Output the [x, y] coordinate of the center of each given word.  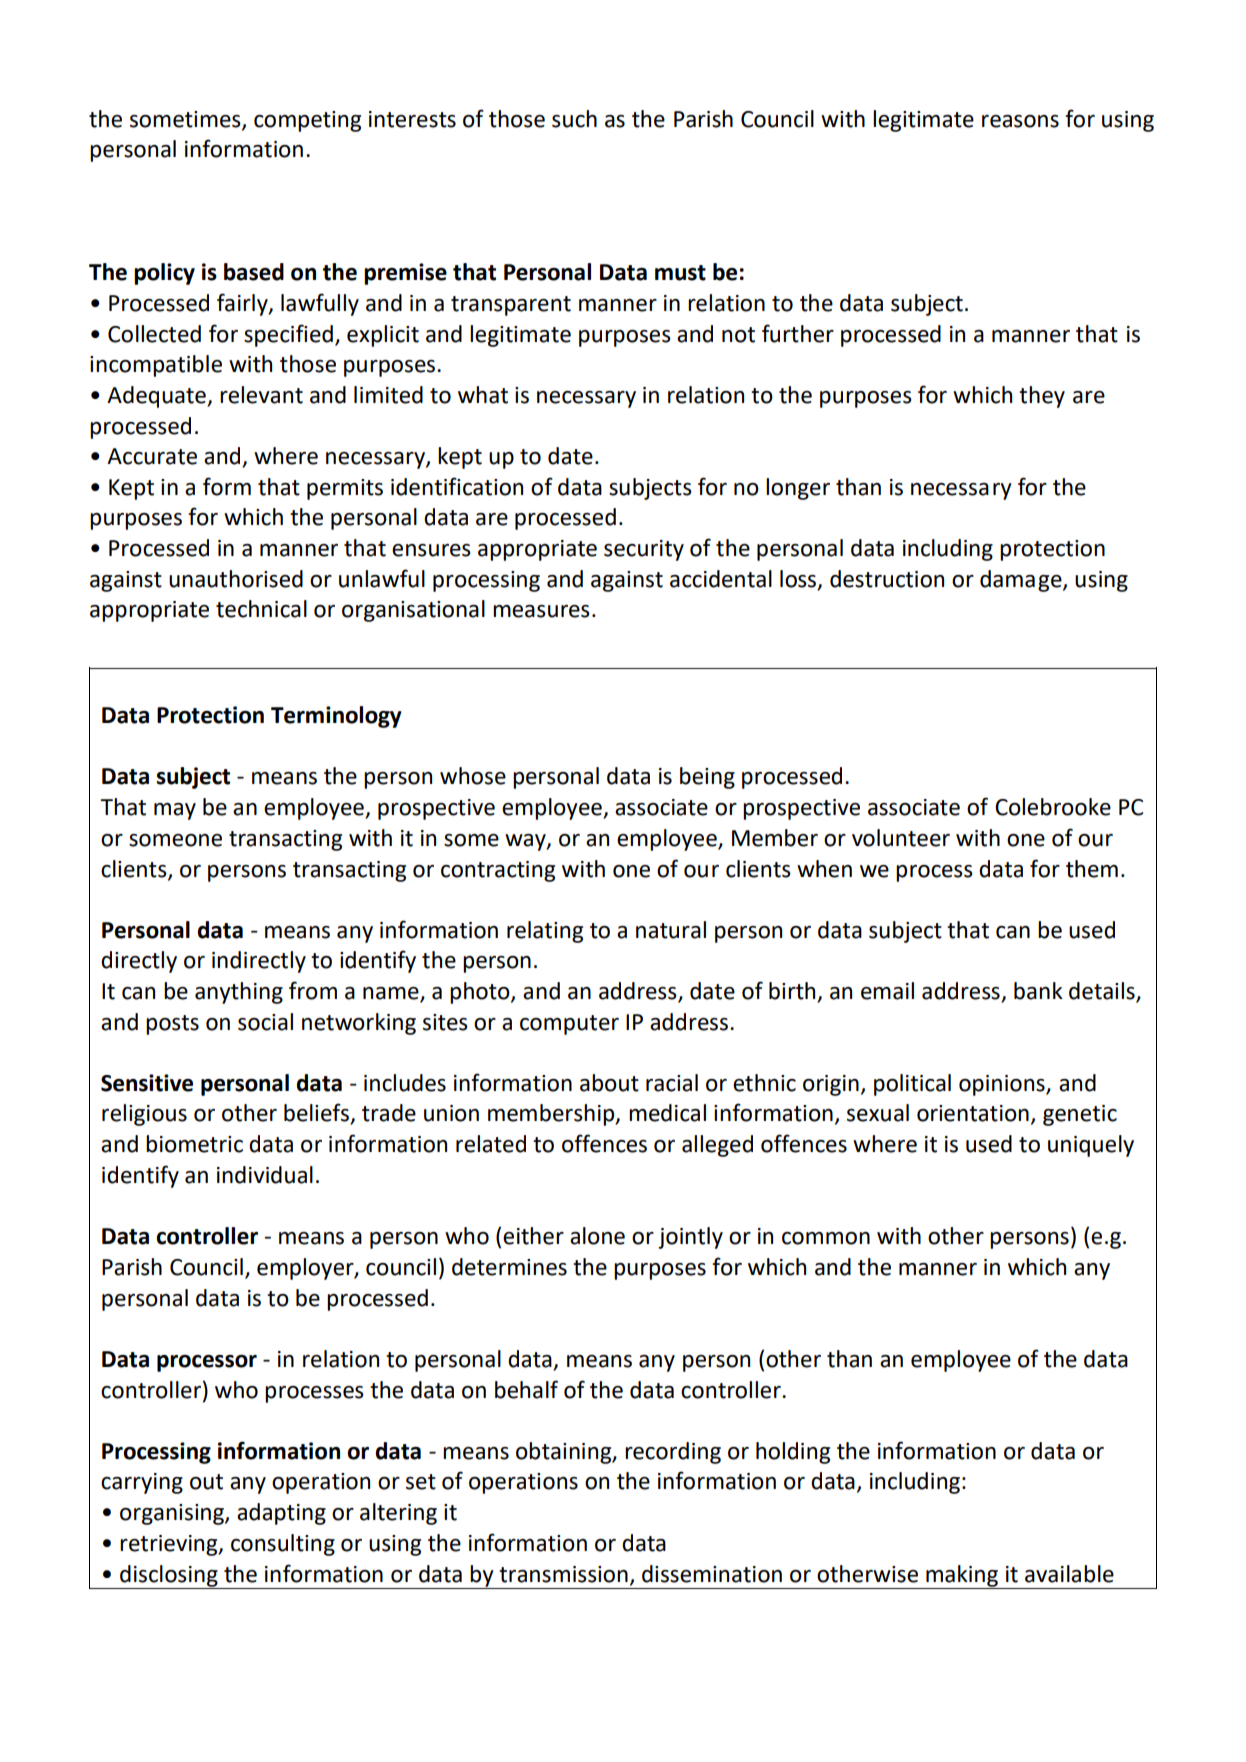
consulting [283, 1545]
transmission [563, 1574]
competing [307, 121]
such [574, 119]
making [962, 1576]
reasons [1020, 121]
